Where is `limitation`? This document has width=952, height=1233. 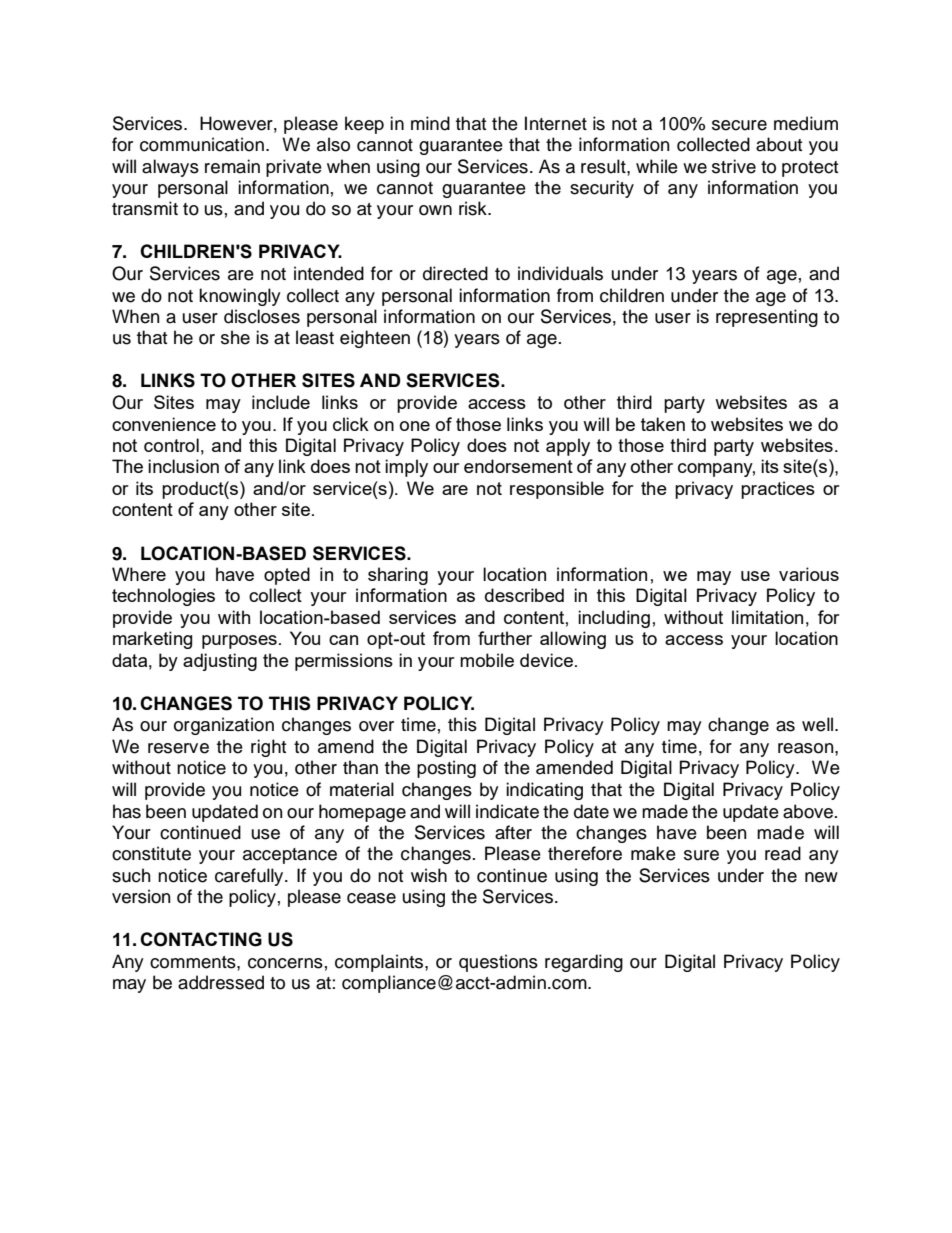 limitation is located at coordinates (767, 617).
